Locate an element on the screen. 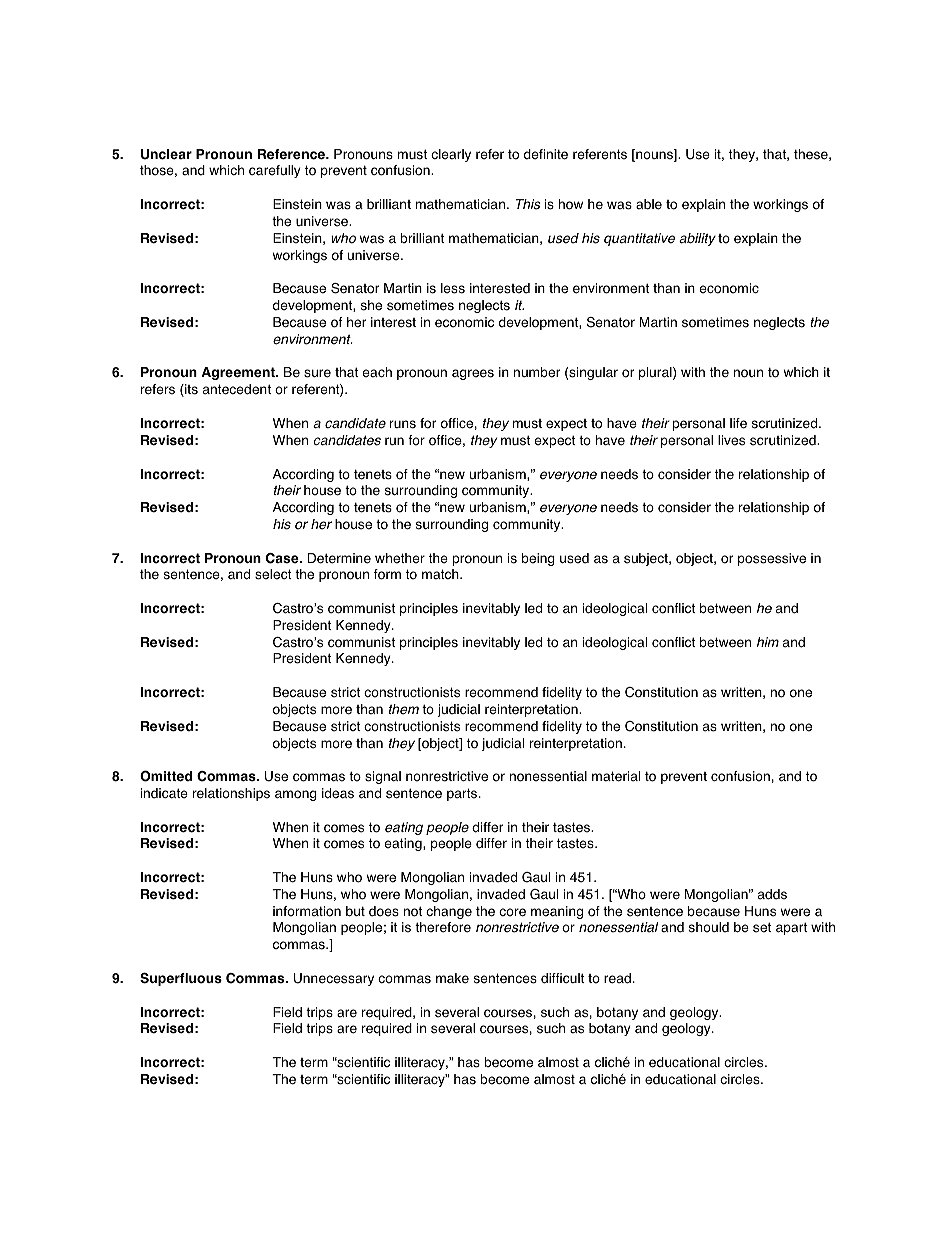 This screenshot has height=1233, width=952. agrees is located at coordinates (473, 374).
